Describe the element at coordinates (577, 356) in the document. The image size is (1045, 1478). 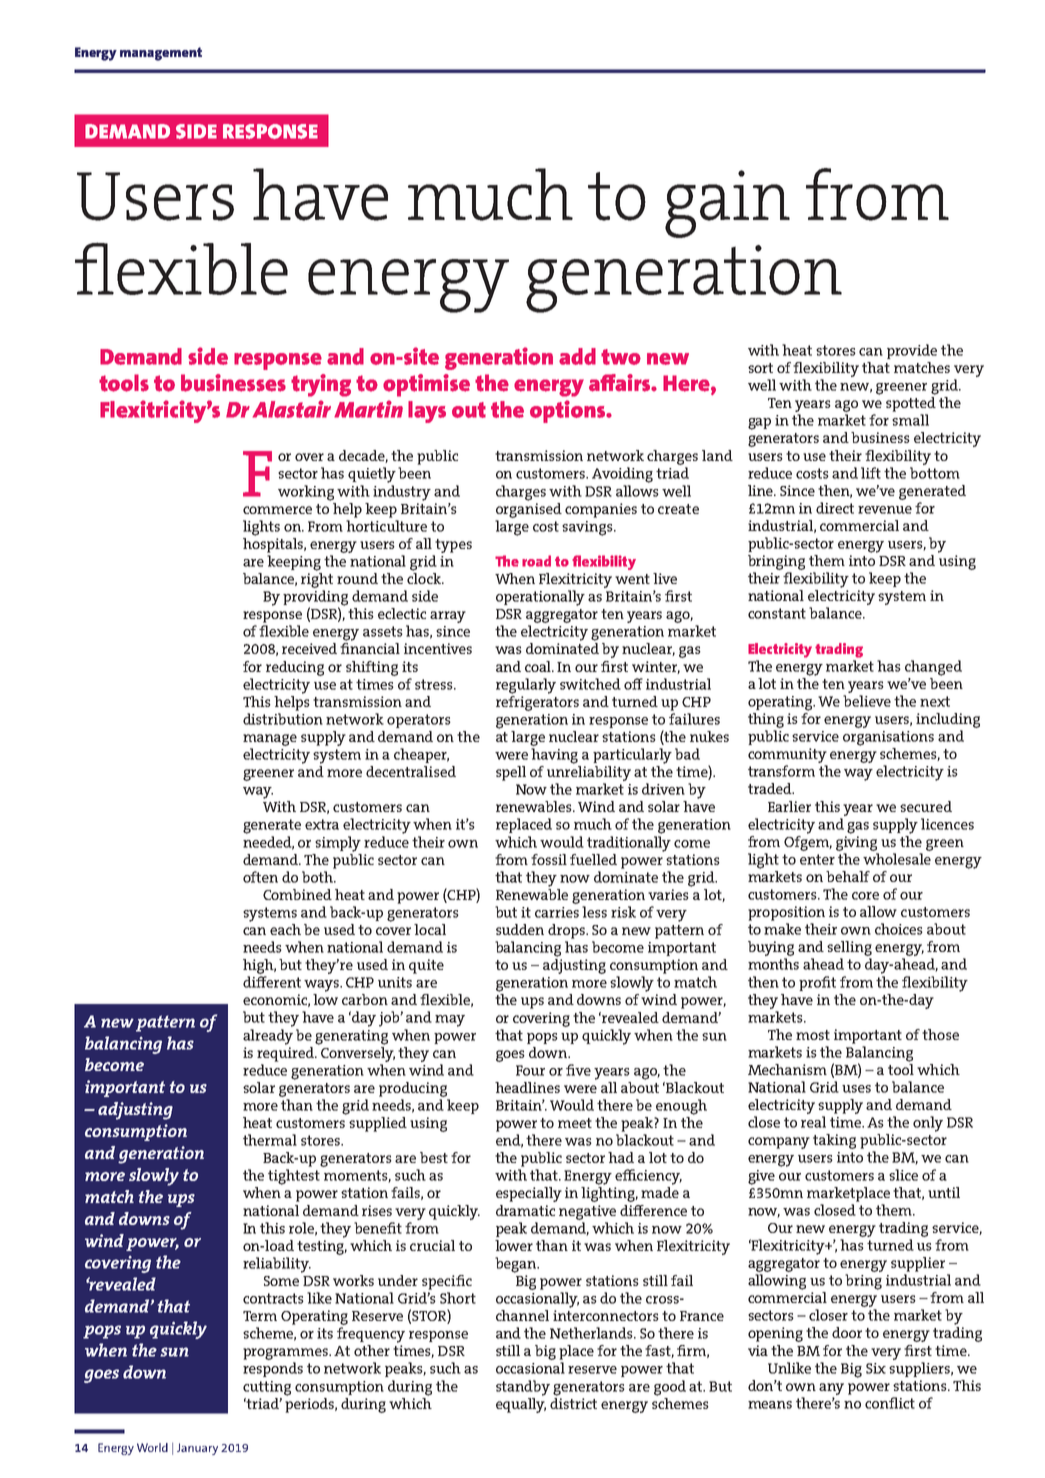
I see `add` at that location.
